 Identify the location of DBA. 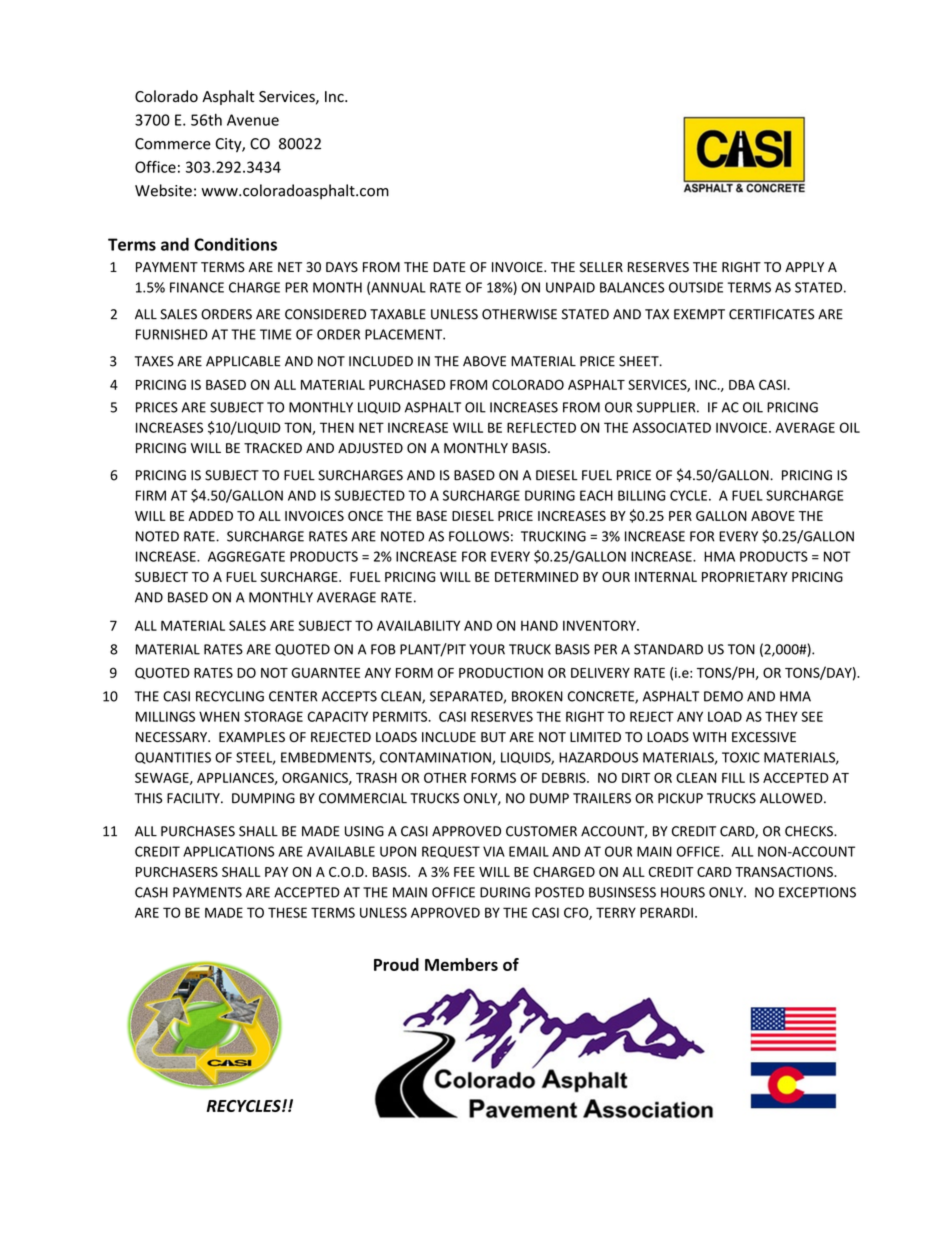
(742, 385).
